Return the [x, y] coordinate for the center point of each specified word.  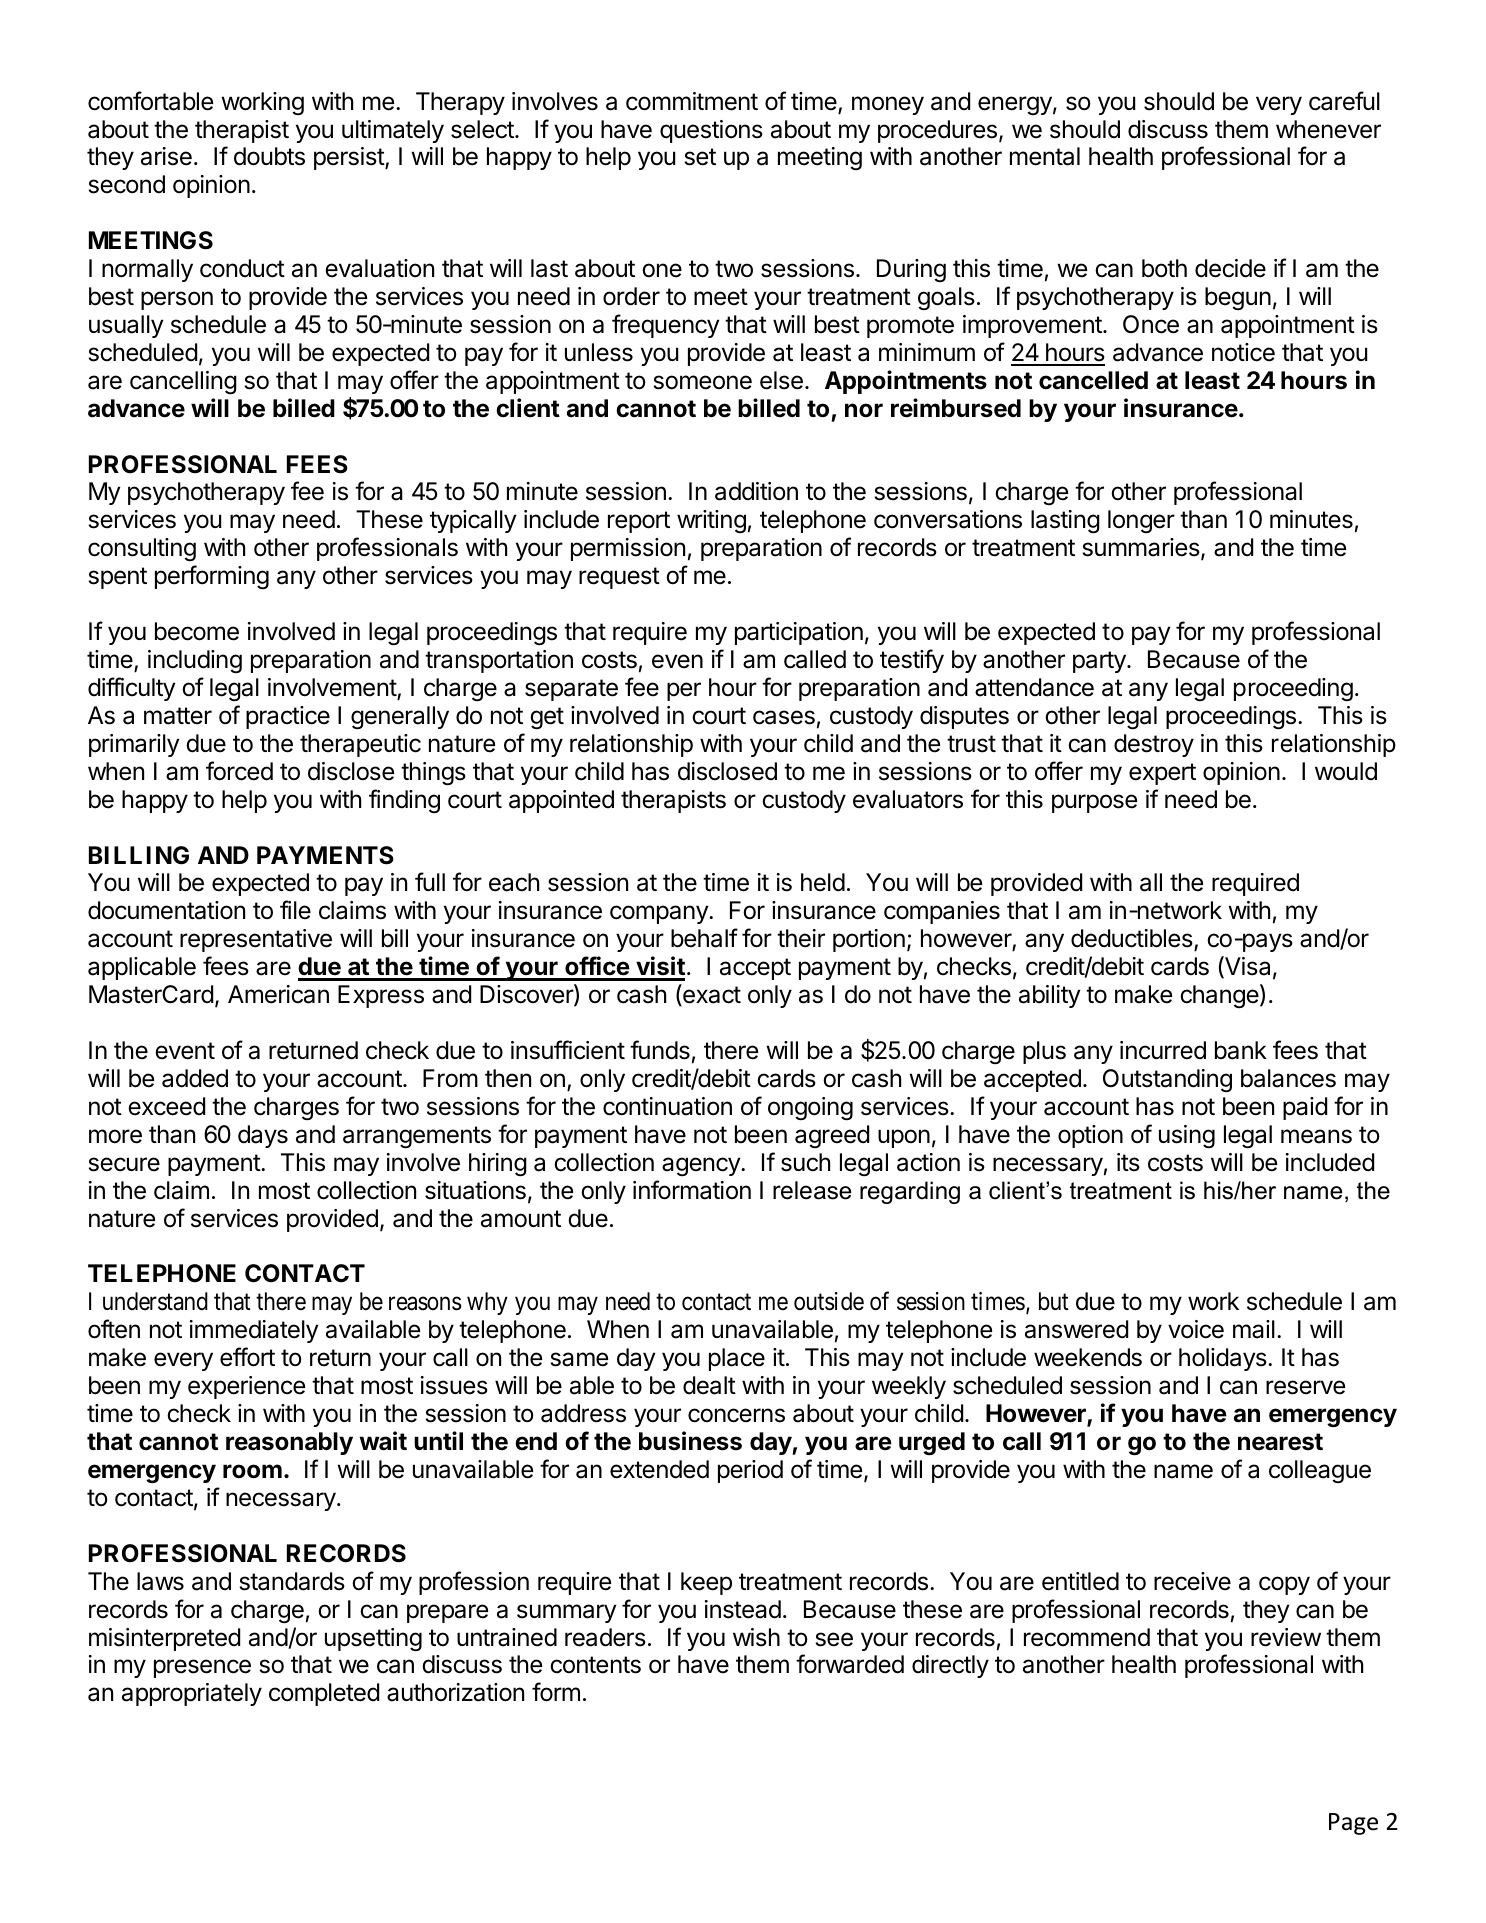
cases [784, 717]
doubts [269, 156]
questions [711, 131]
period [750, 1471]
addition [756, 491]
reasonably [289, 1443]
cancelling [183, 383]
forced [239, 771]
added [195, 1078]
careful [1344, 101]
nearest [1280, 1442]
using [1187, 1137]
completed [324, 1694]
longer [1141, 522]
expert [1162, 774]
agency [702, 1167]
